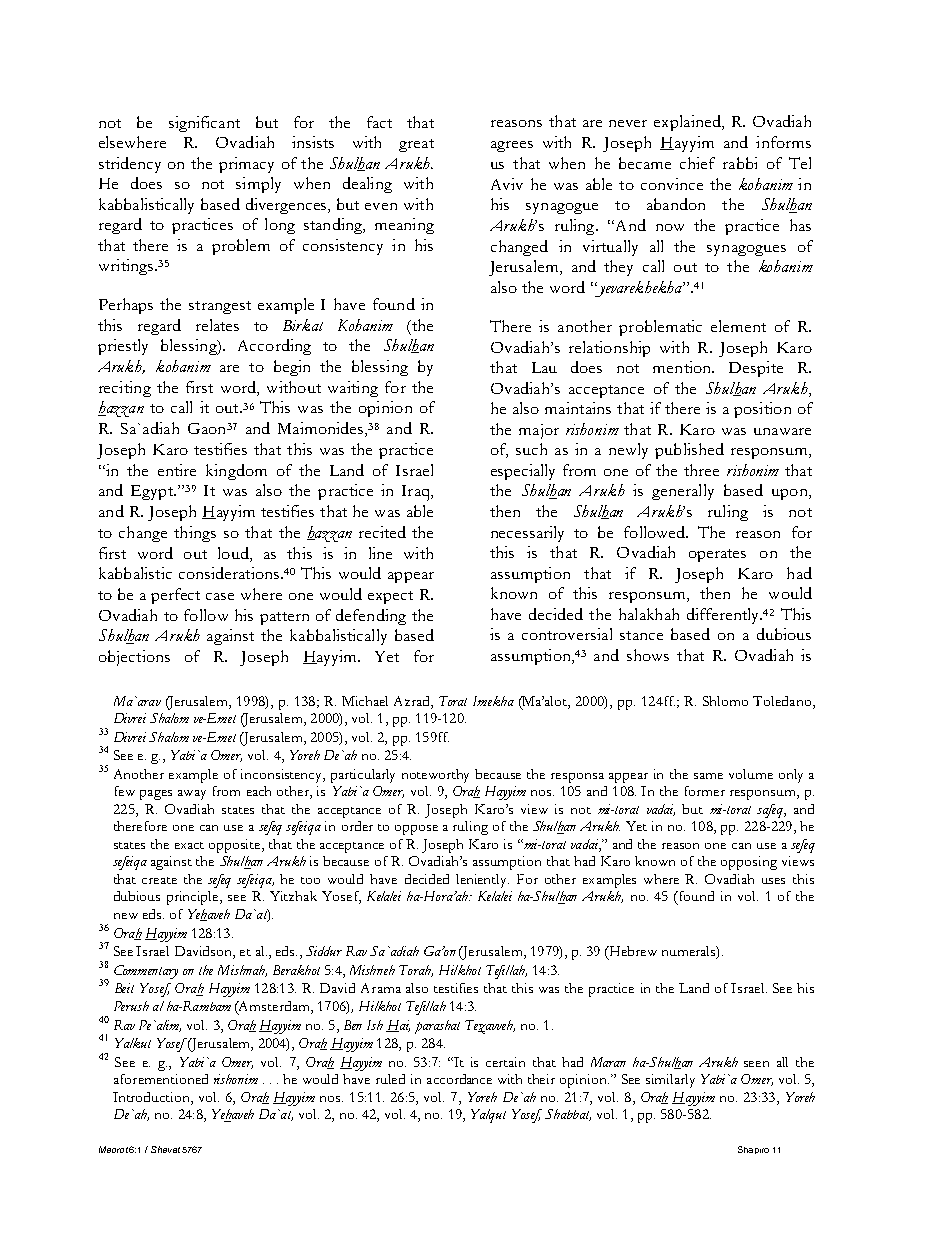  What do you see at coordinates (740, 163) in the screenshot?
I see `rabbi` at bounding box center [740, 163].
